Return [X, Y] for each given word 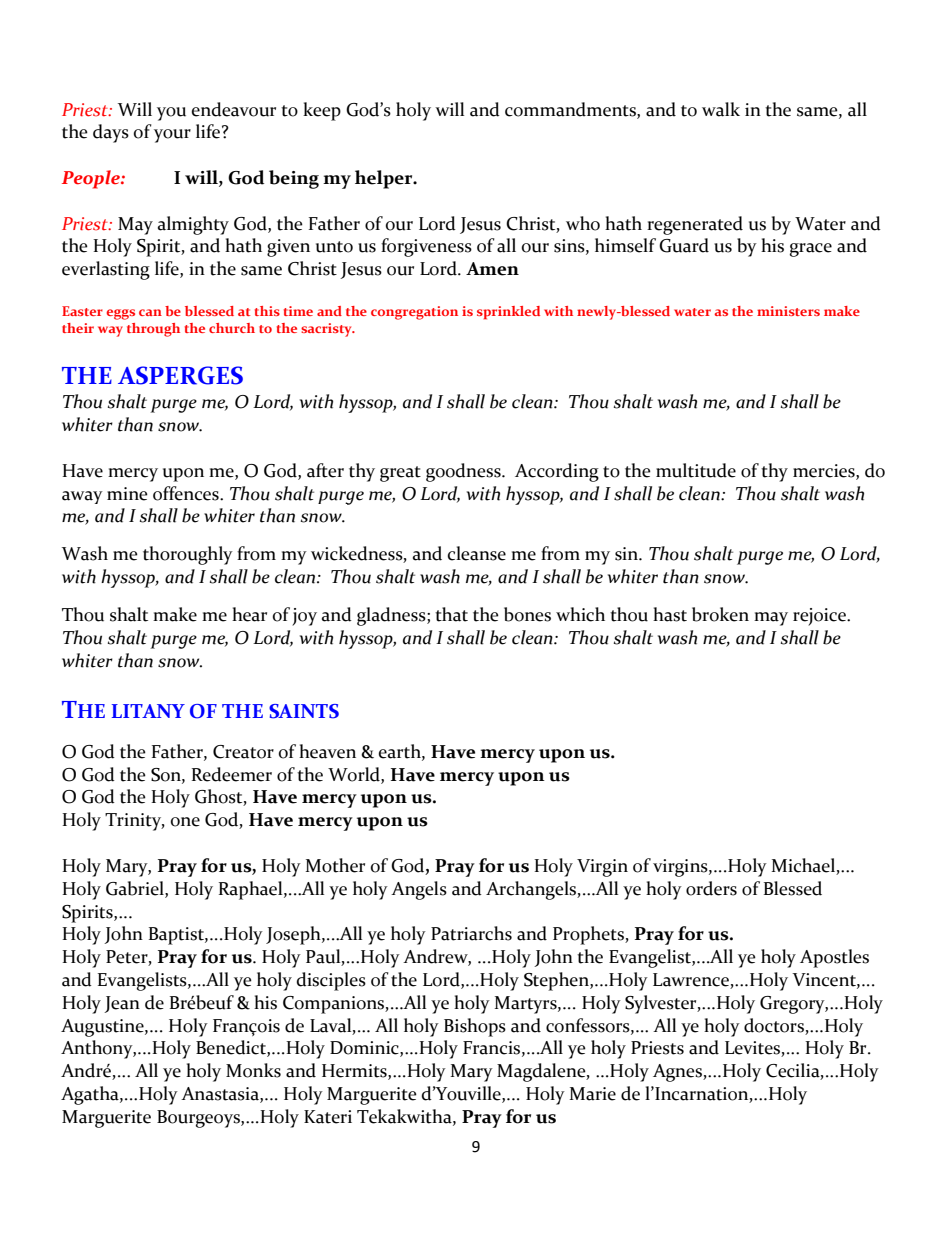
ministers [788, 311]
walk [721, 109]
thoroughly [188, 555]
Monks [253, 1070]
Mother [335, 865]
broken [720, 614]
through [153, 330]
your [172, 136]
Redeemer [232, 774]
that [451, 614]
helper [385, 179]
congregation [414, 313]
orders [711, 888]
